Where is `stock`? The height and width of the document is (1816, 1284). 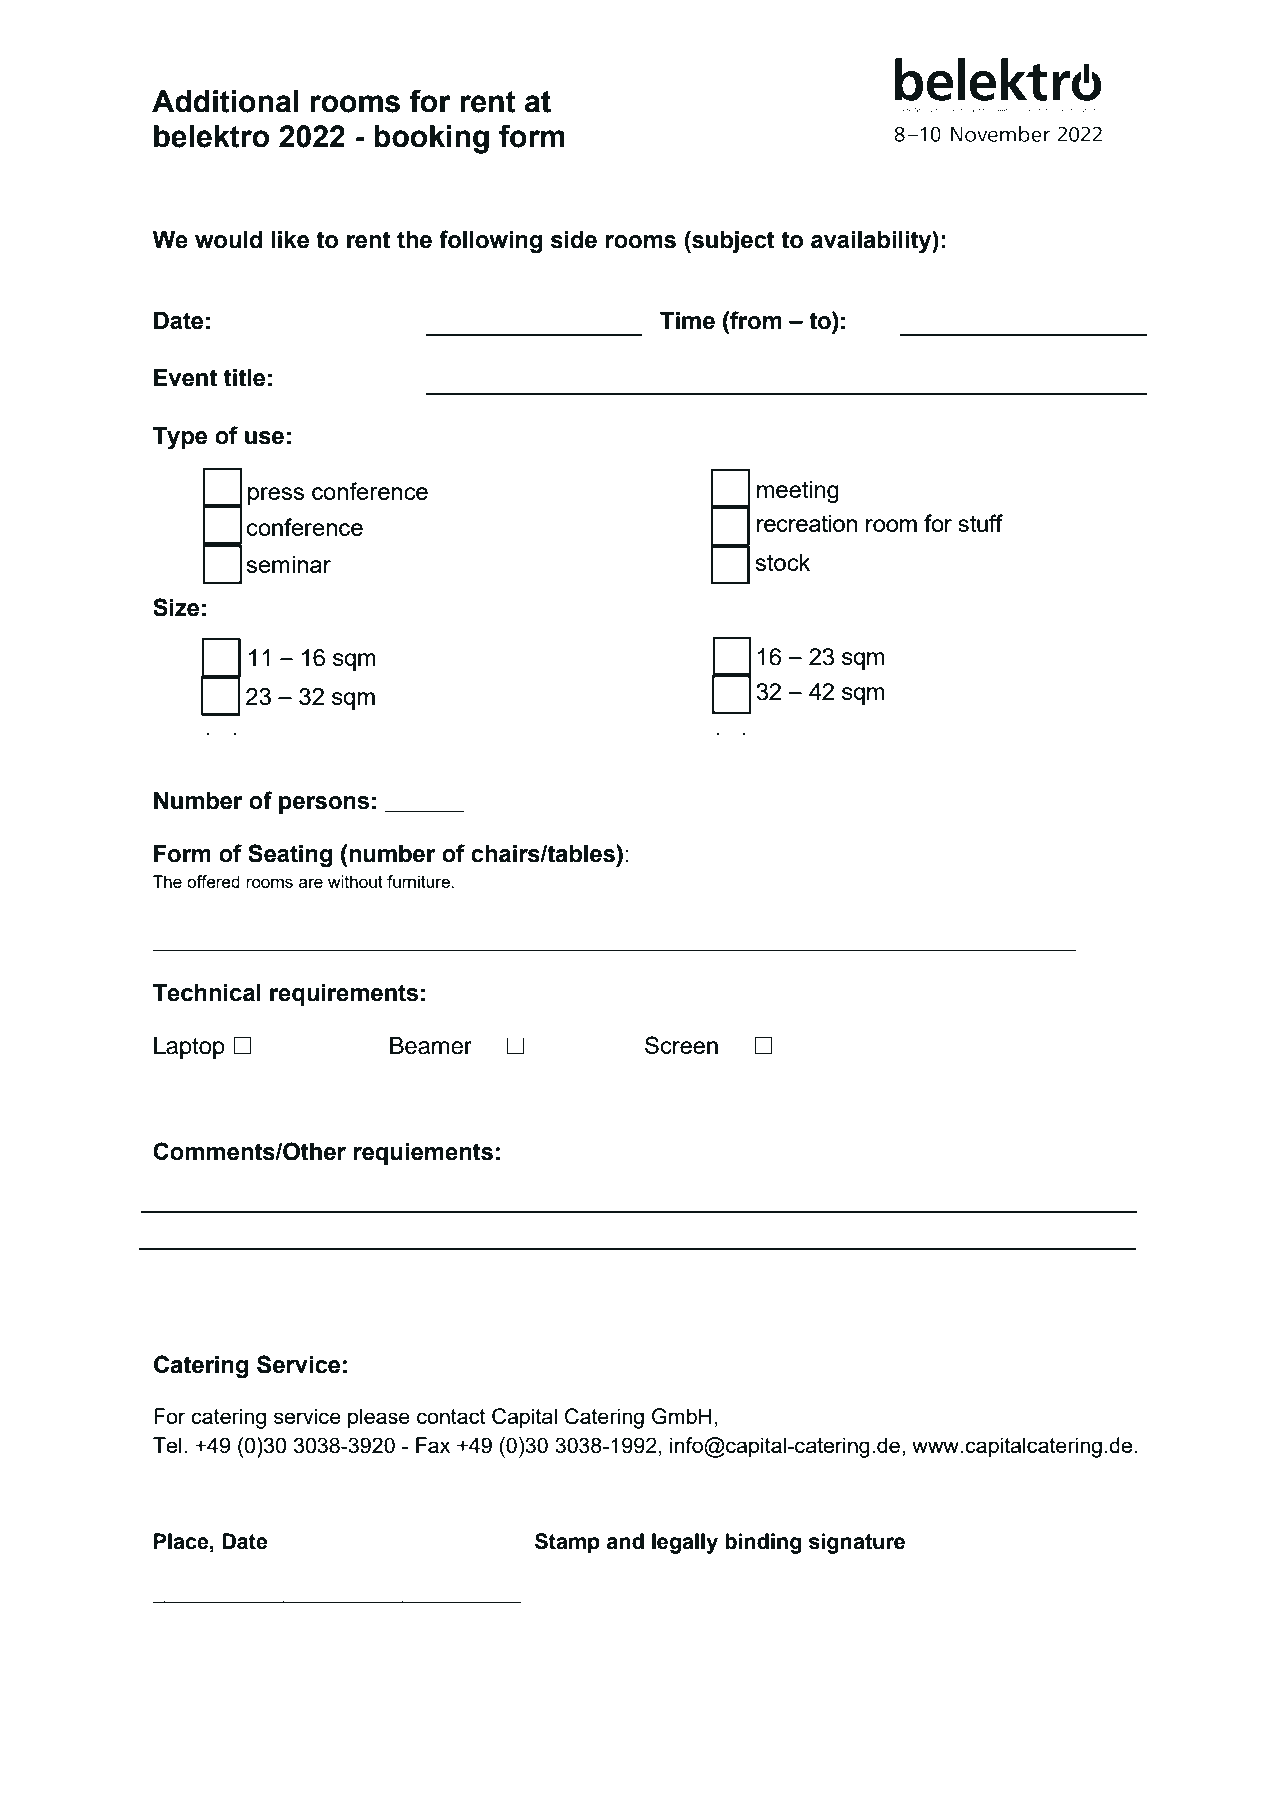 stock is located at coordinates (782, 562).
